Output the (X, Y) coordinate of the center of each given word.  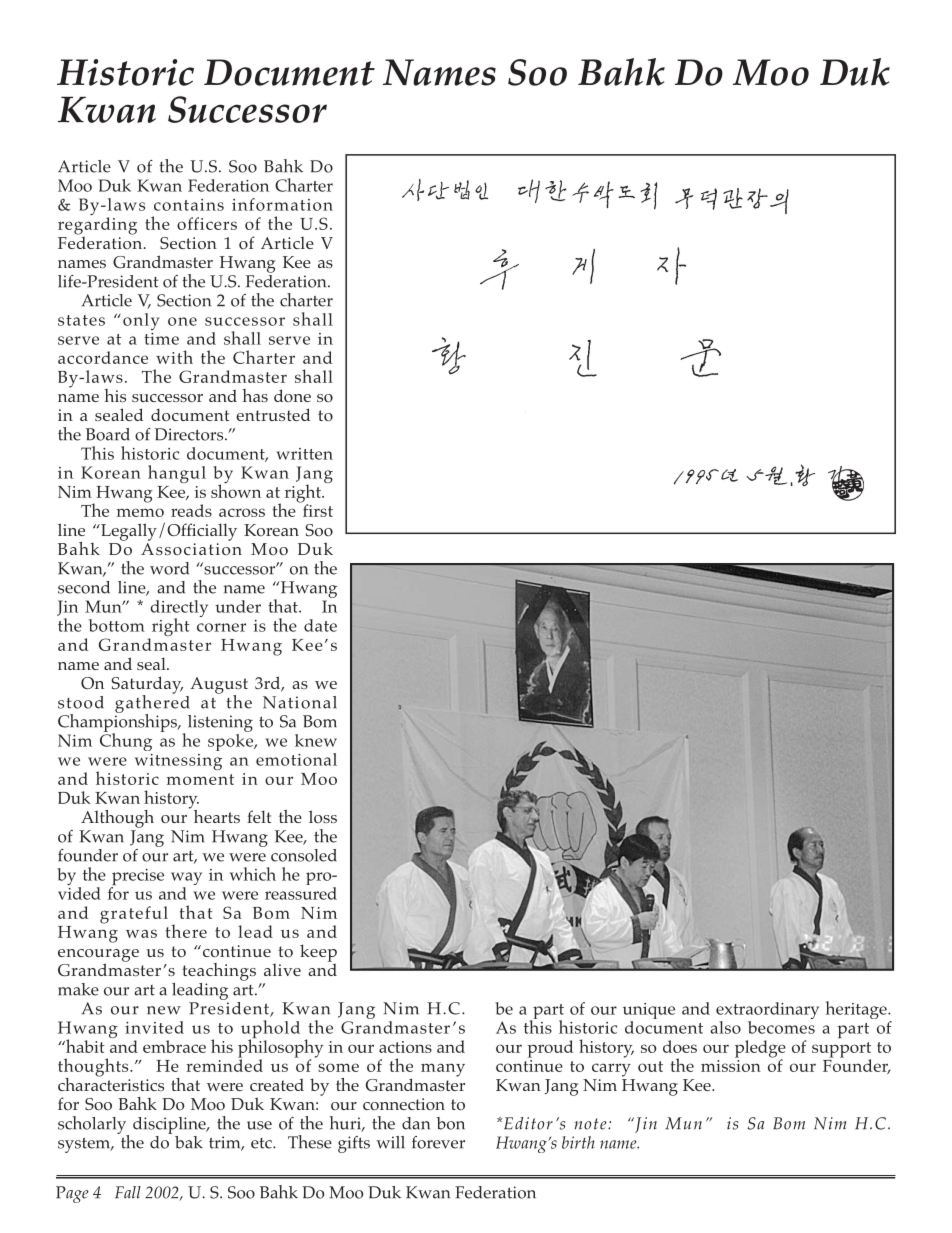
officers (207, 223)
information (282, 204)
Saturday (147, 686)
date (320, 625)
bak (189, 1142)
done (292, 395)
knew (316, 740)
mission (731, 1066)
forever (438, 1142)
